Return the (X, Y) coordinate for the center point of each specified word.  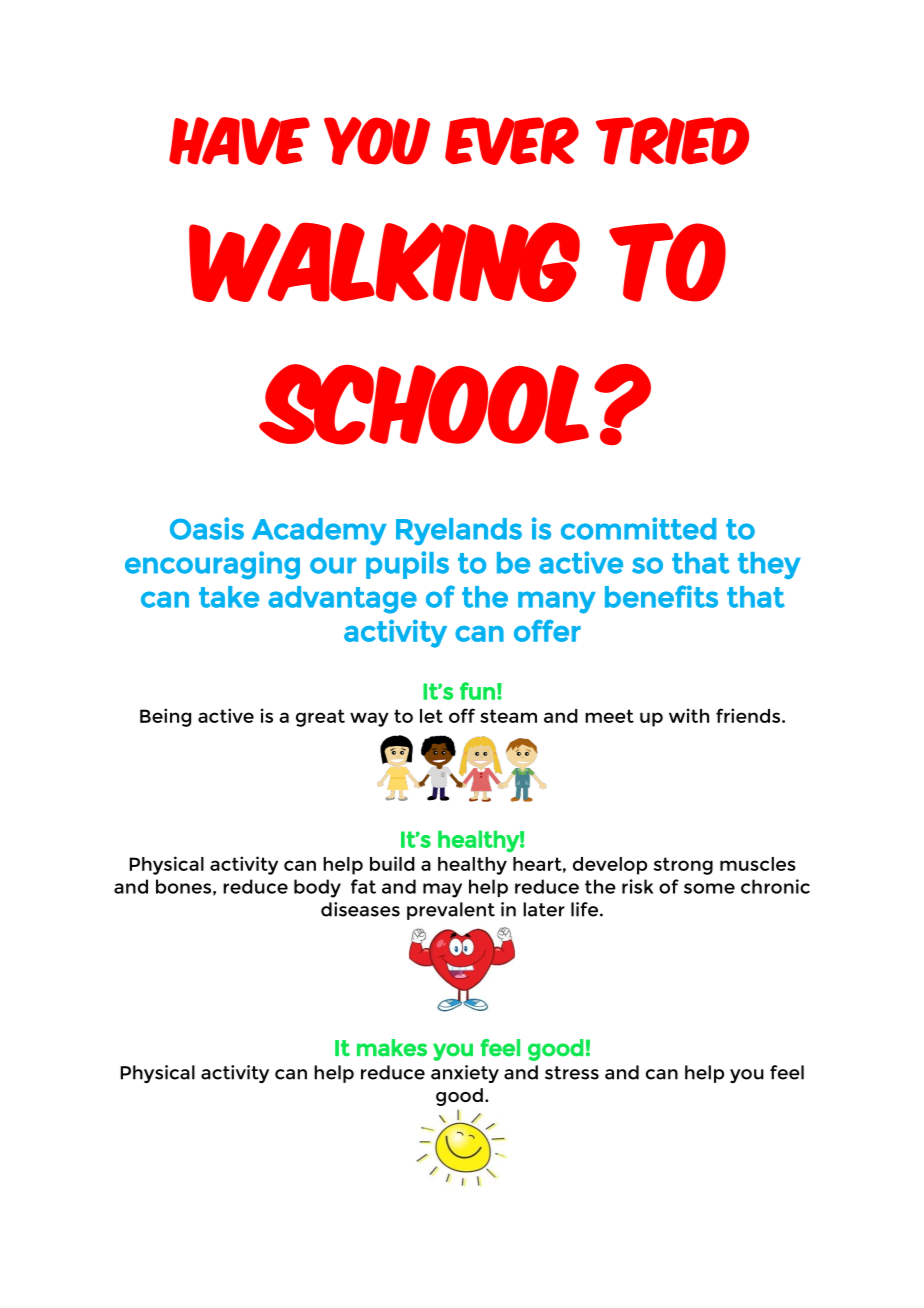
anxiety (465, 1074)
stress (572, 1073)
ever (512, 141)
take (229, 597)
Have (239, 141)
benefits (661, 596)
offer (547, 631)
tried (672, 141)
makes (392, 1048)
